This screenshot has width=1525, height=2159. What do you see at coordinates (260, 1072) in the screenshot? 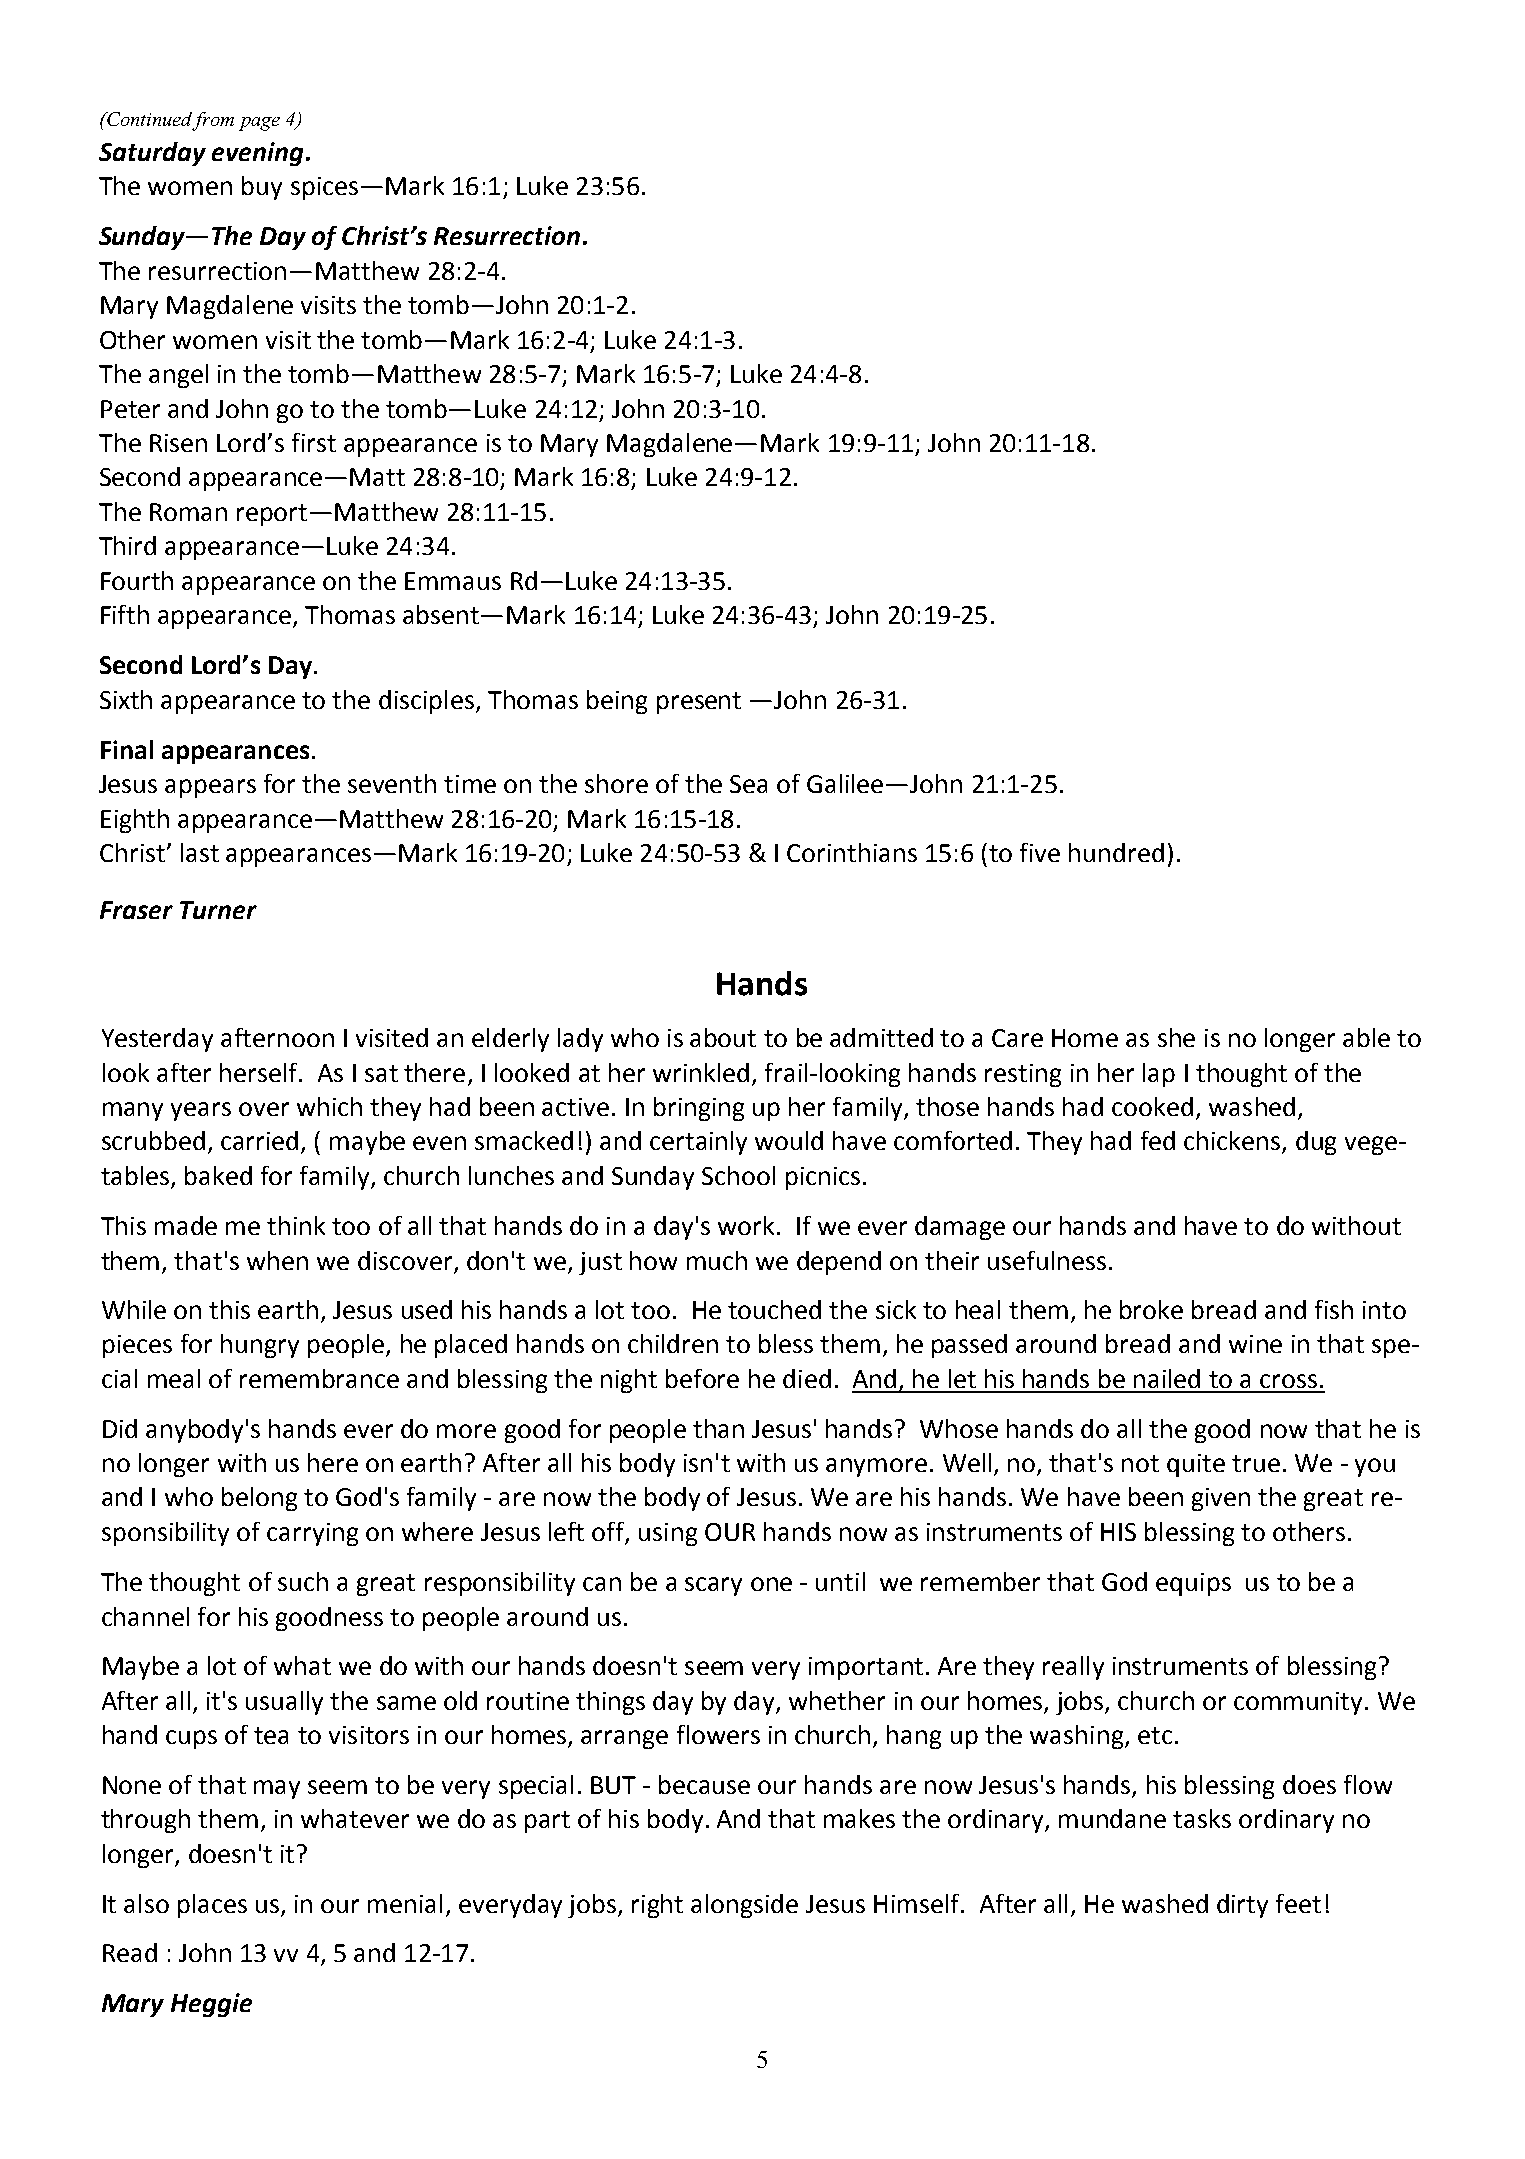
I see `herself` at bounding box center [260, 1072].
